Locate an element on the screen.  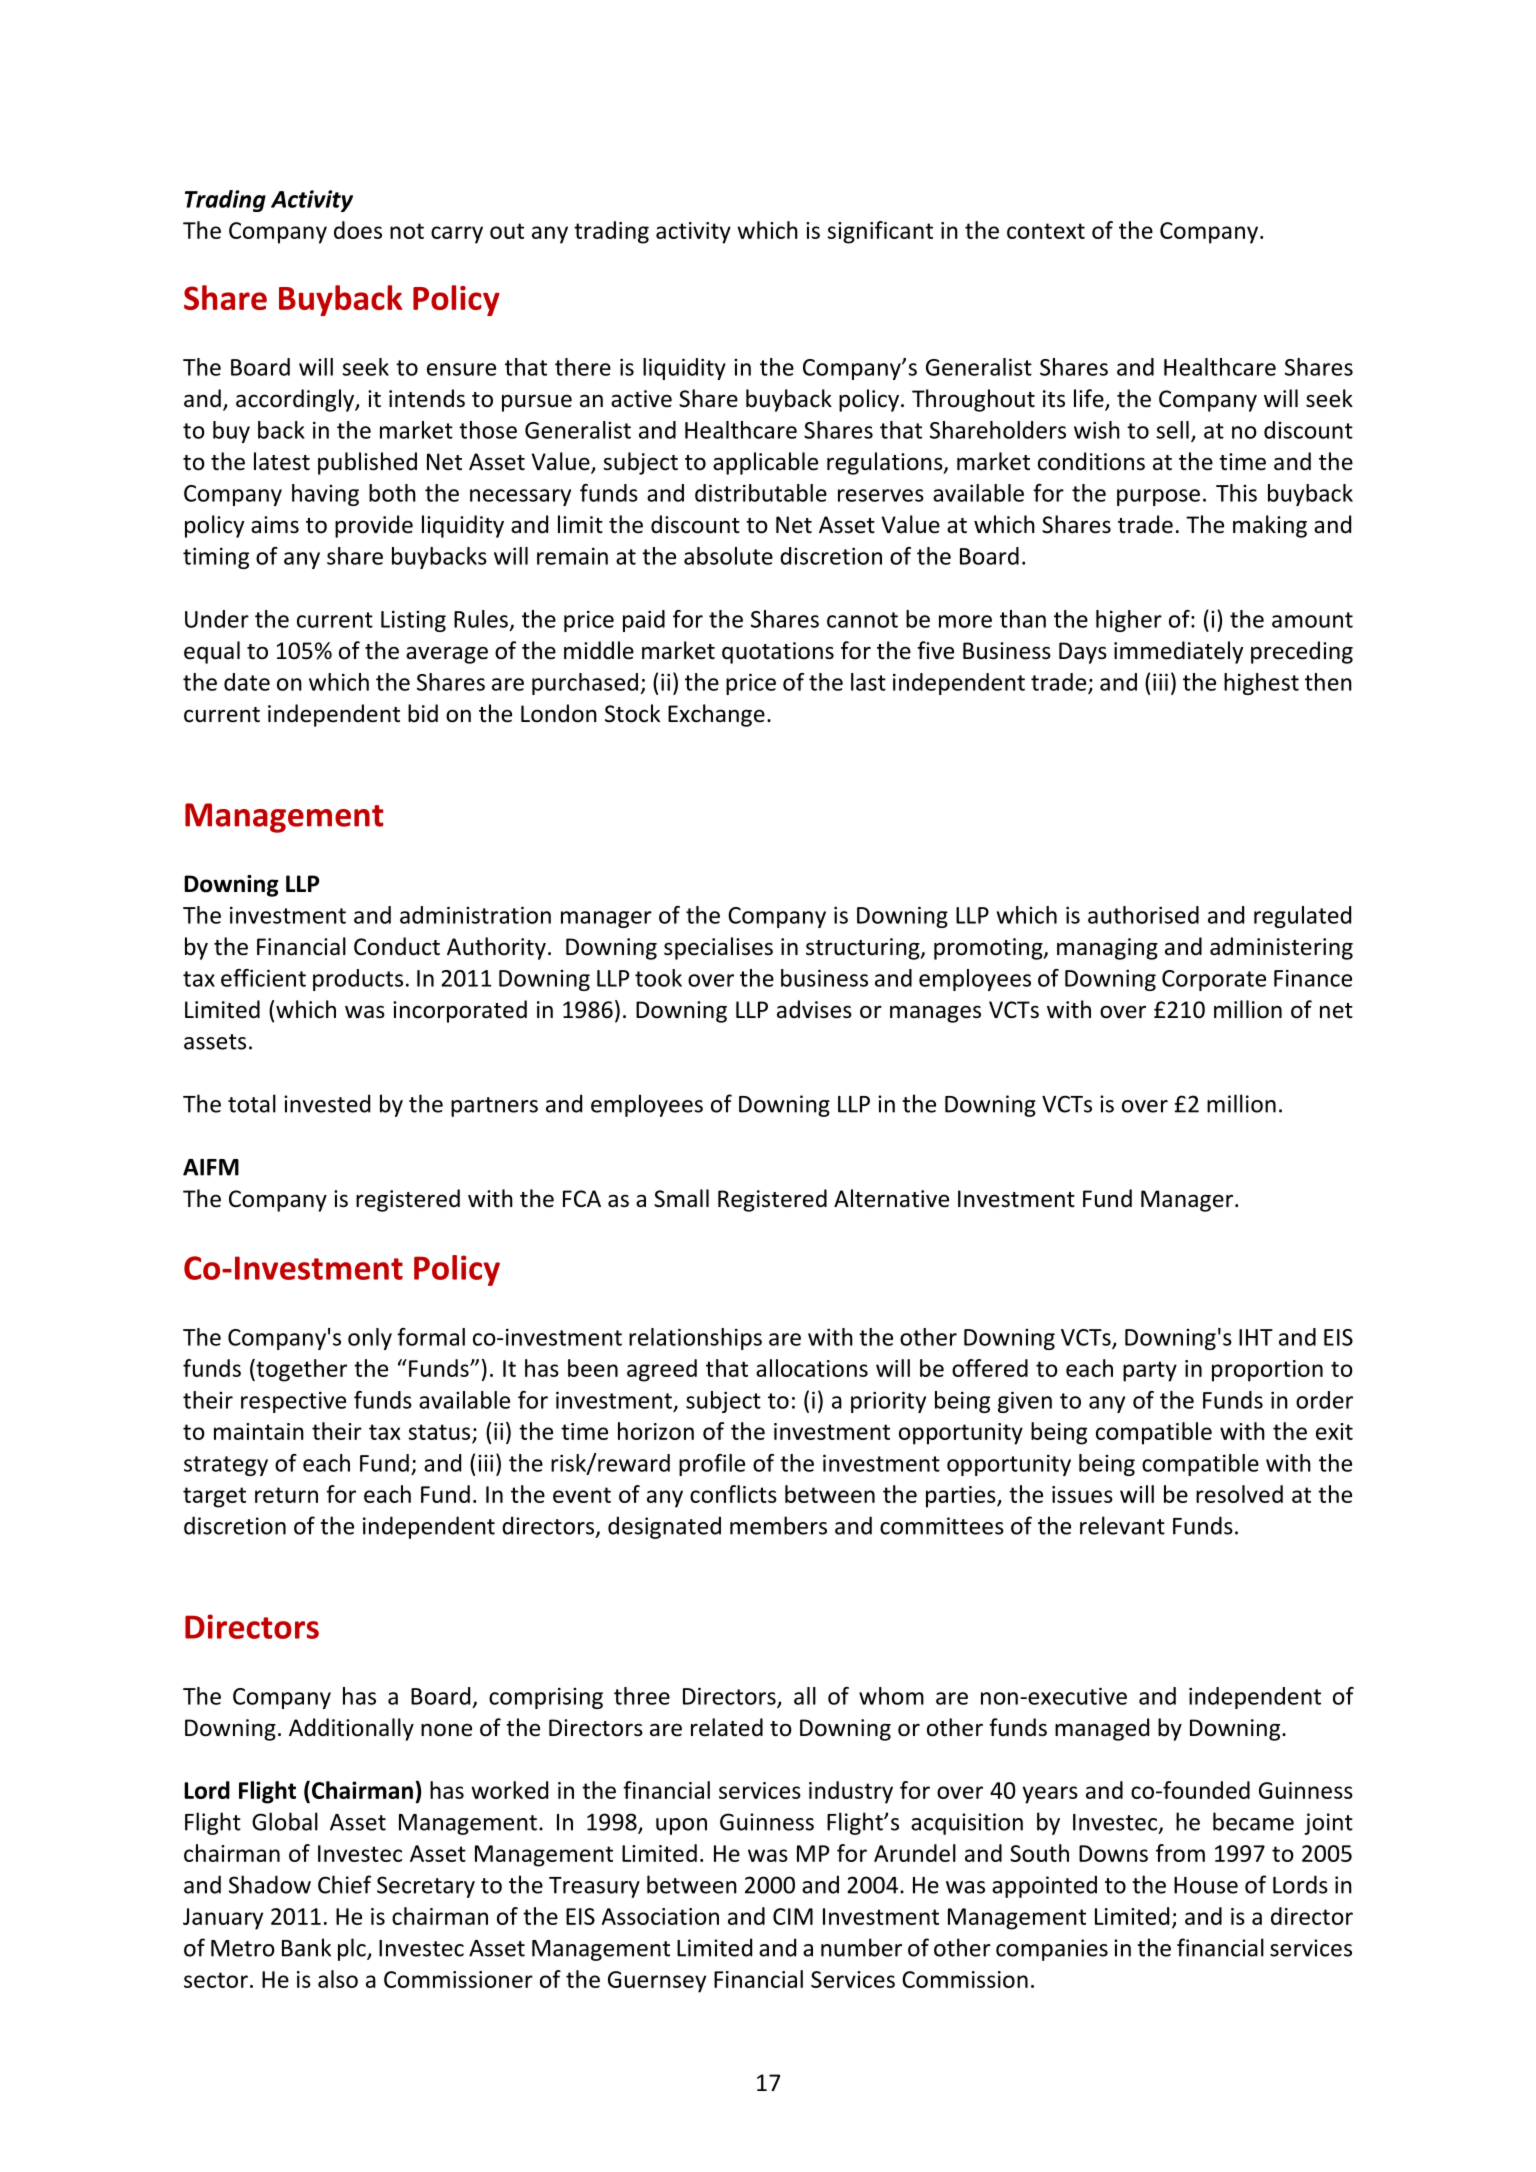
Finance is located at coordinates (1313, 978).
